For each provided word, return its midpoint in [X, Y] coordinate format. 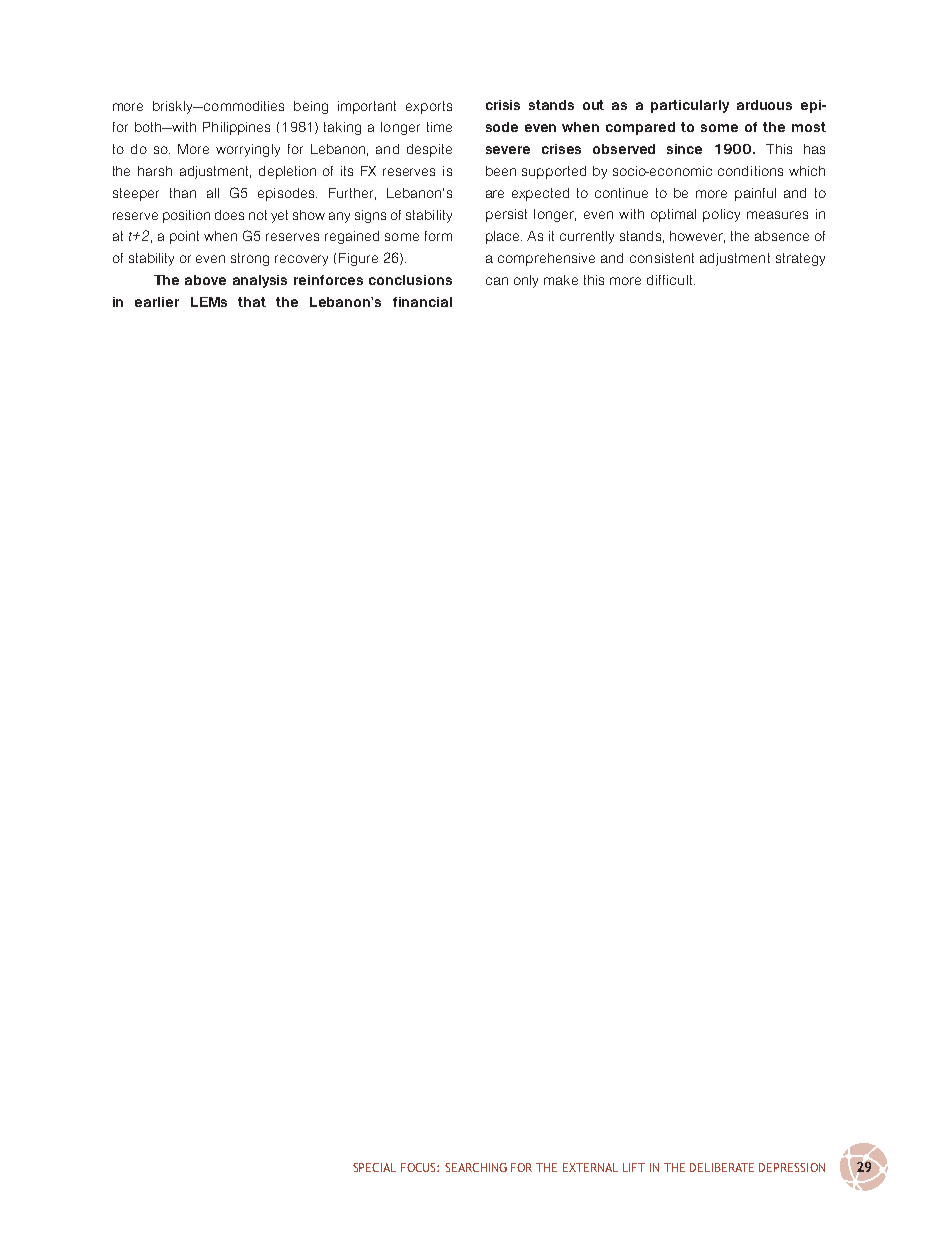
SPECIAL [374, 1167]
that [252, 302]
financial [422, 302]
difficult [671, 280]
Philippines [236, 128]
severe [508, 150]
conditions [750, 171]
